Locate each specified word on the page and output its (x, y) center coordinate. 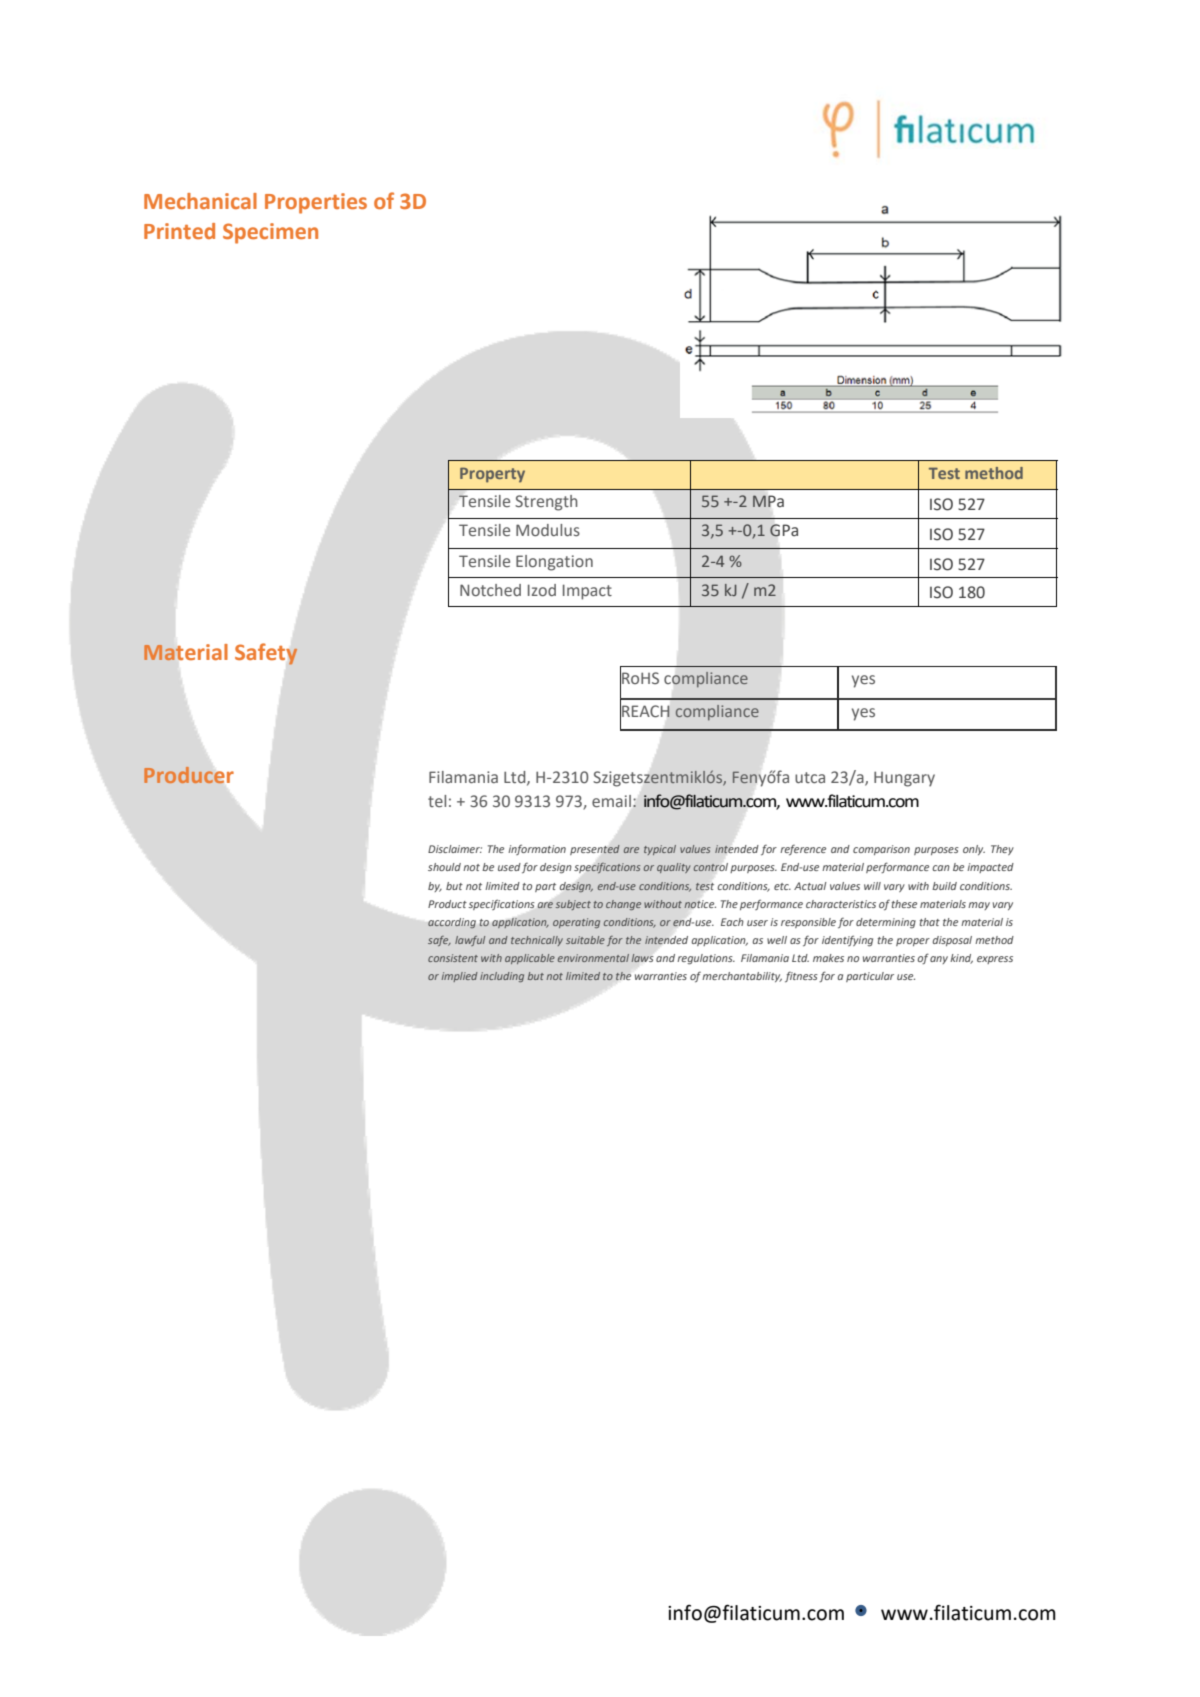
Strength (546, 503)
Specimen (270, 233)
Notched (490, 590)
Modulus (548, 530)
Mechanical (200, 201)
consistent (453, 958)
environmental (593, 958)
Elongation (554, 563)
